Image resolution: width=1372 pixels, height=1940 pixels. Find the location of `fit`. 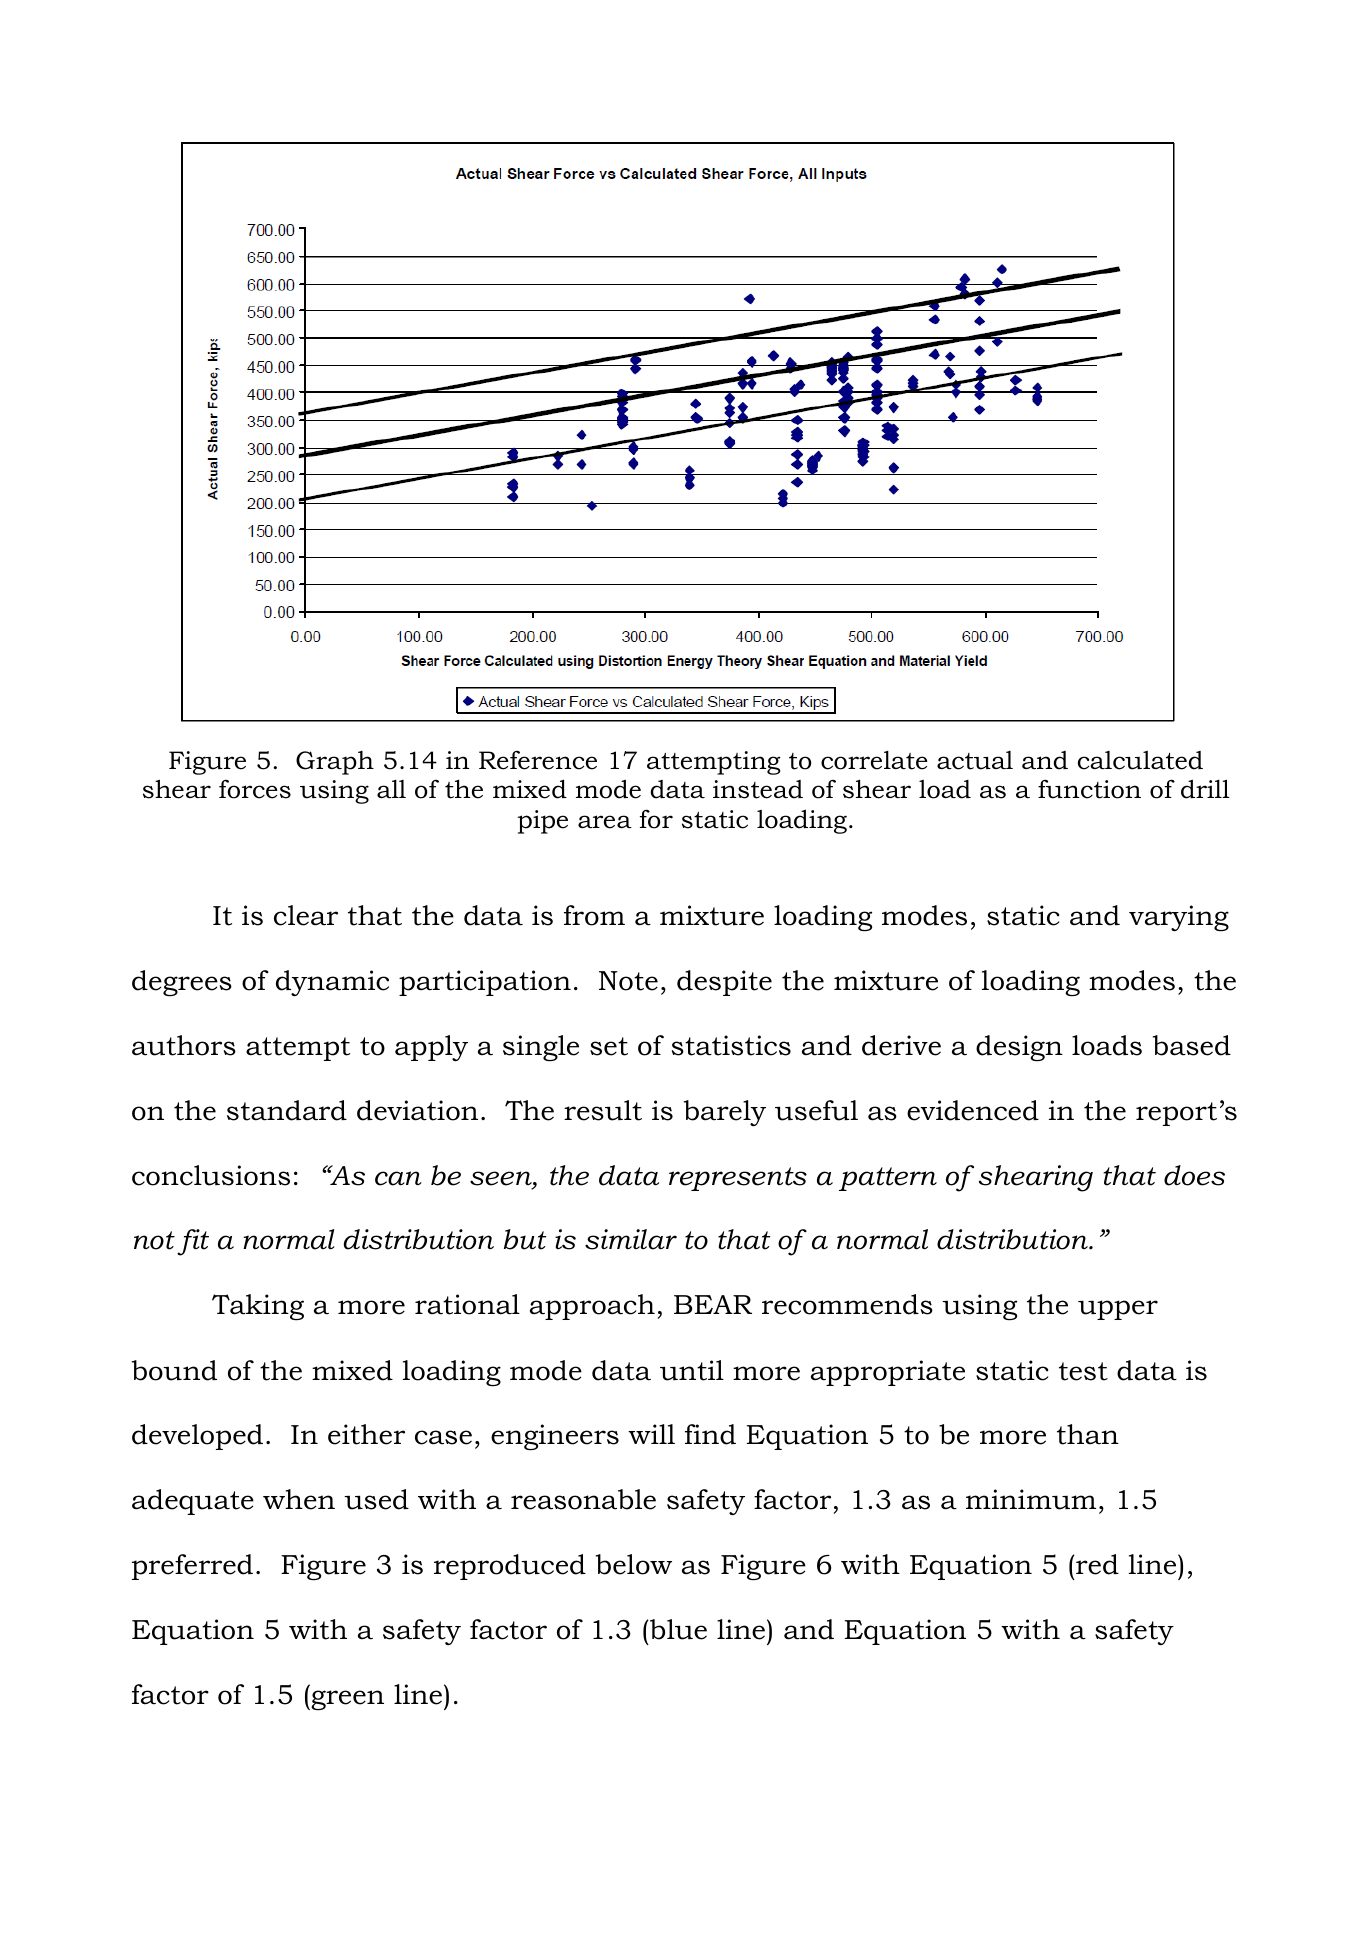

fit is located at coordinates (193, 1242).
